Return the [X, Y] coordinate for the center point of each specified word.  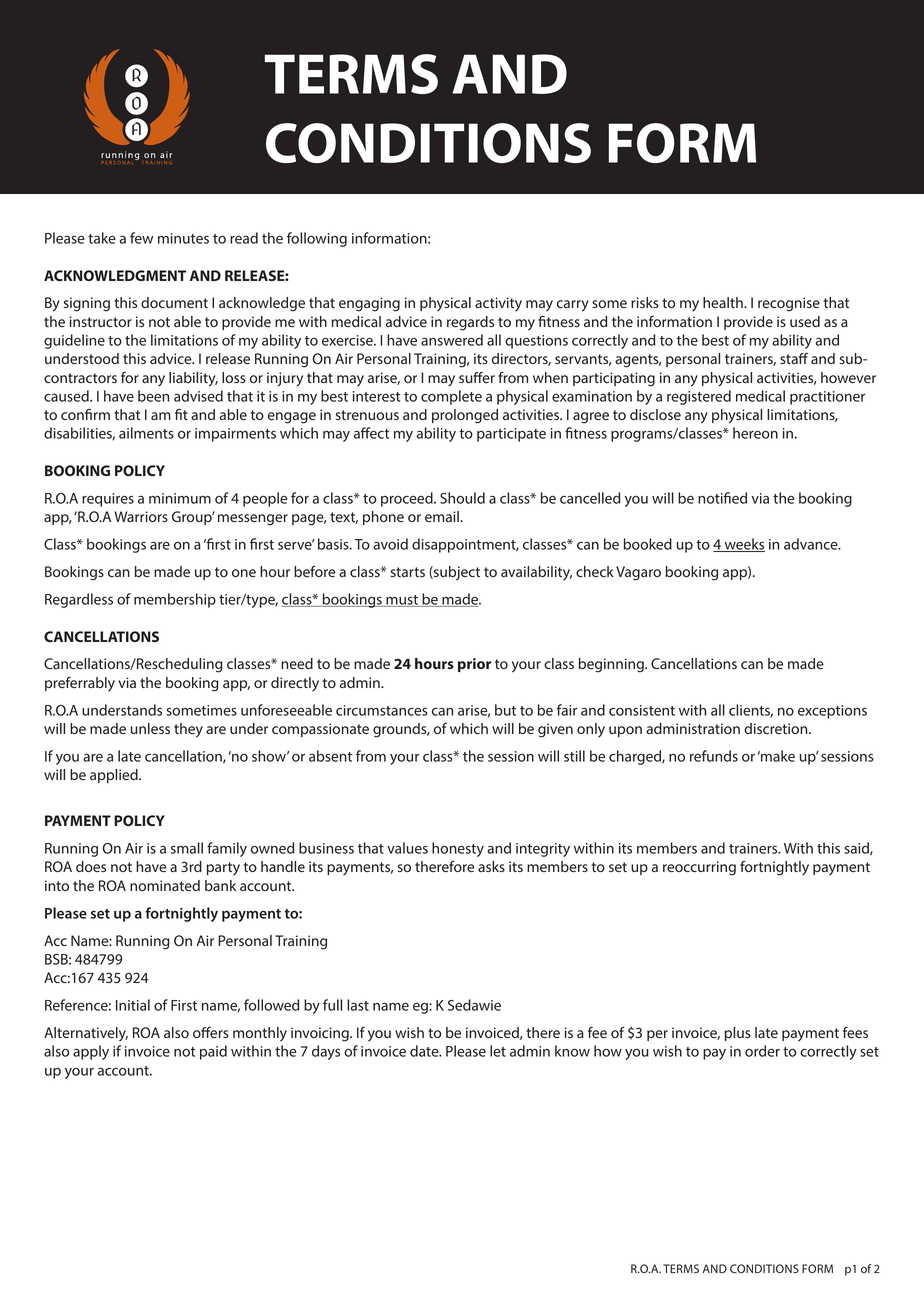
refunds [714, 756]
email [443, 516]
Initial [133, 1005]
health [724, 302]
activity [498, 304]
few [141, 238]
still [574, 756]
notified [722, 498]
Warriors [141, 516]
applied [115, 776]
